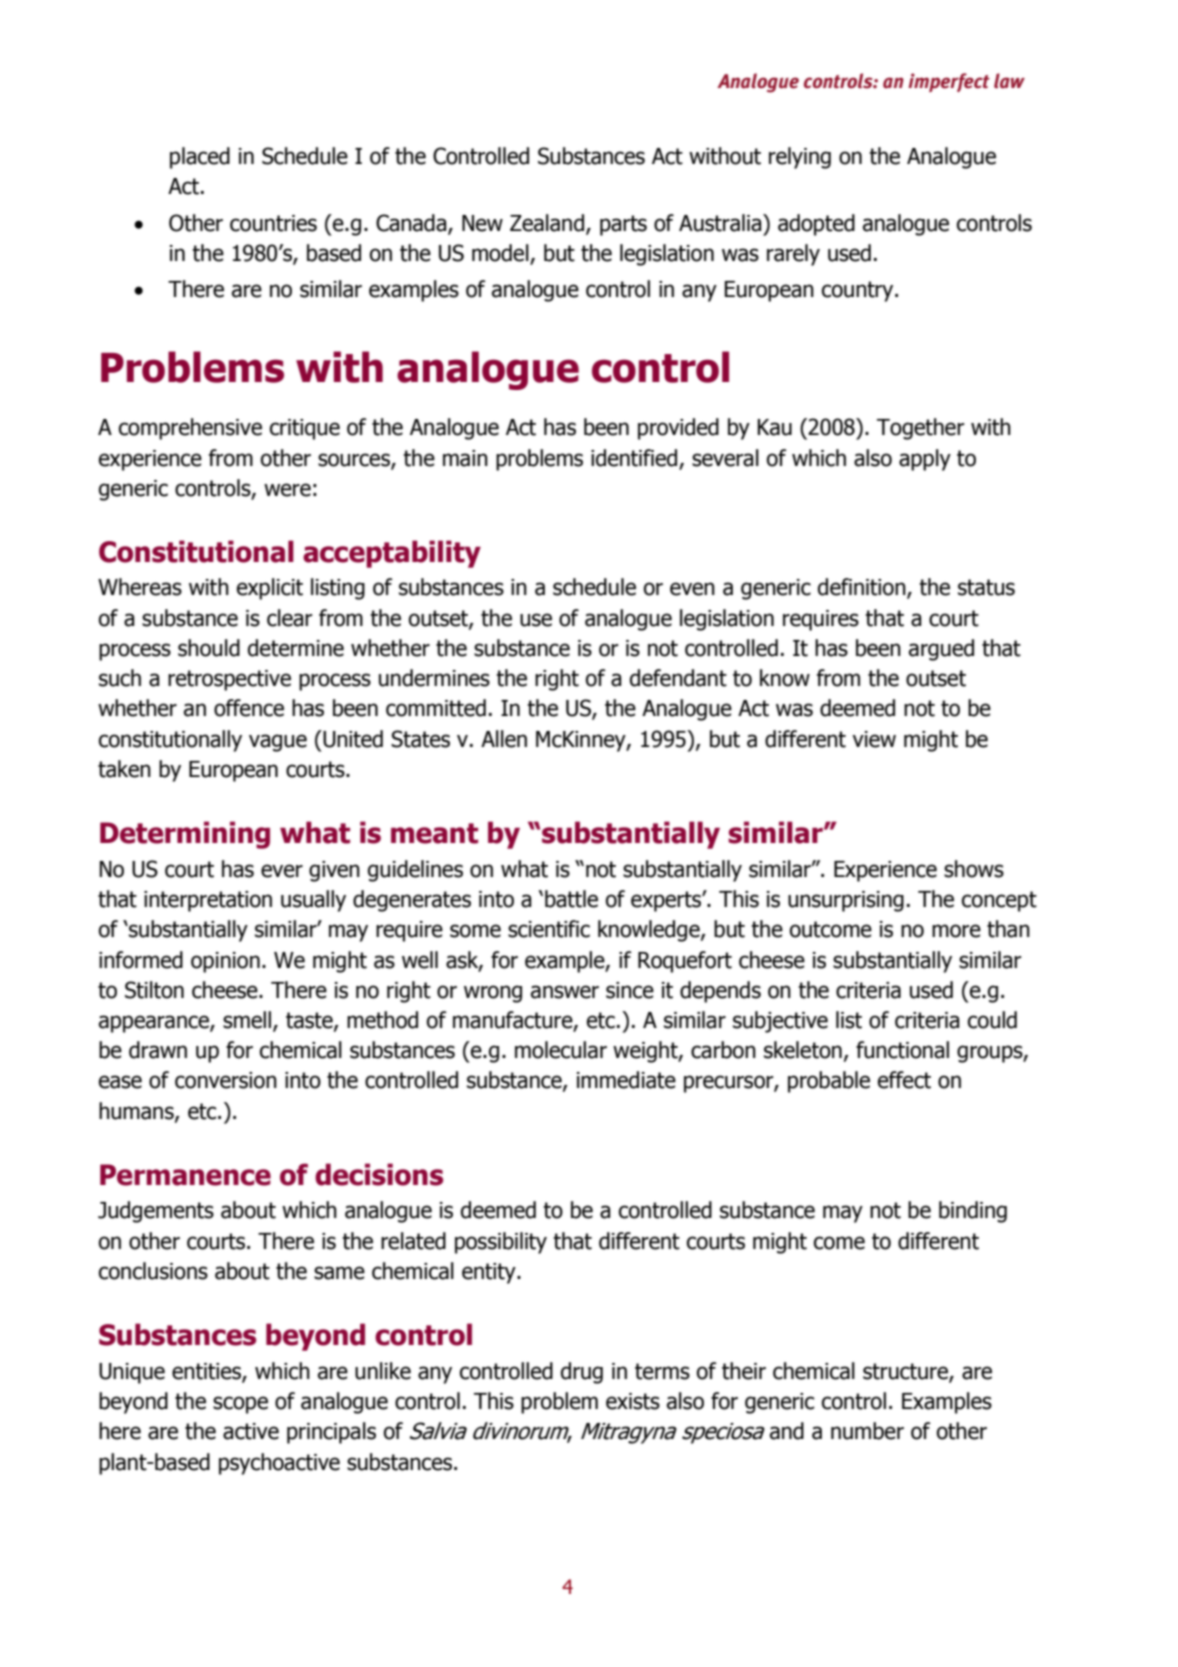  Describe the element at coordinates (240, 1405) in the screenshot. I see `scope` at that location.
